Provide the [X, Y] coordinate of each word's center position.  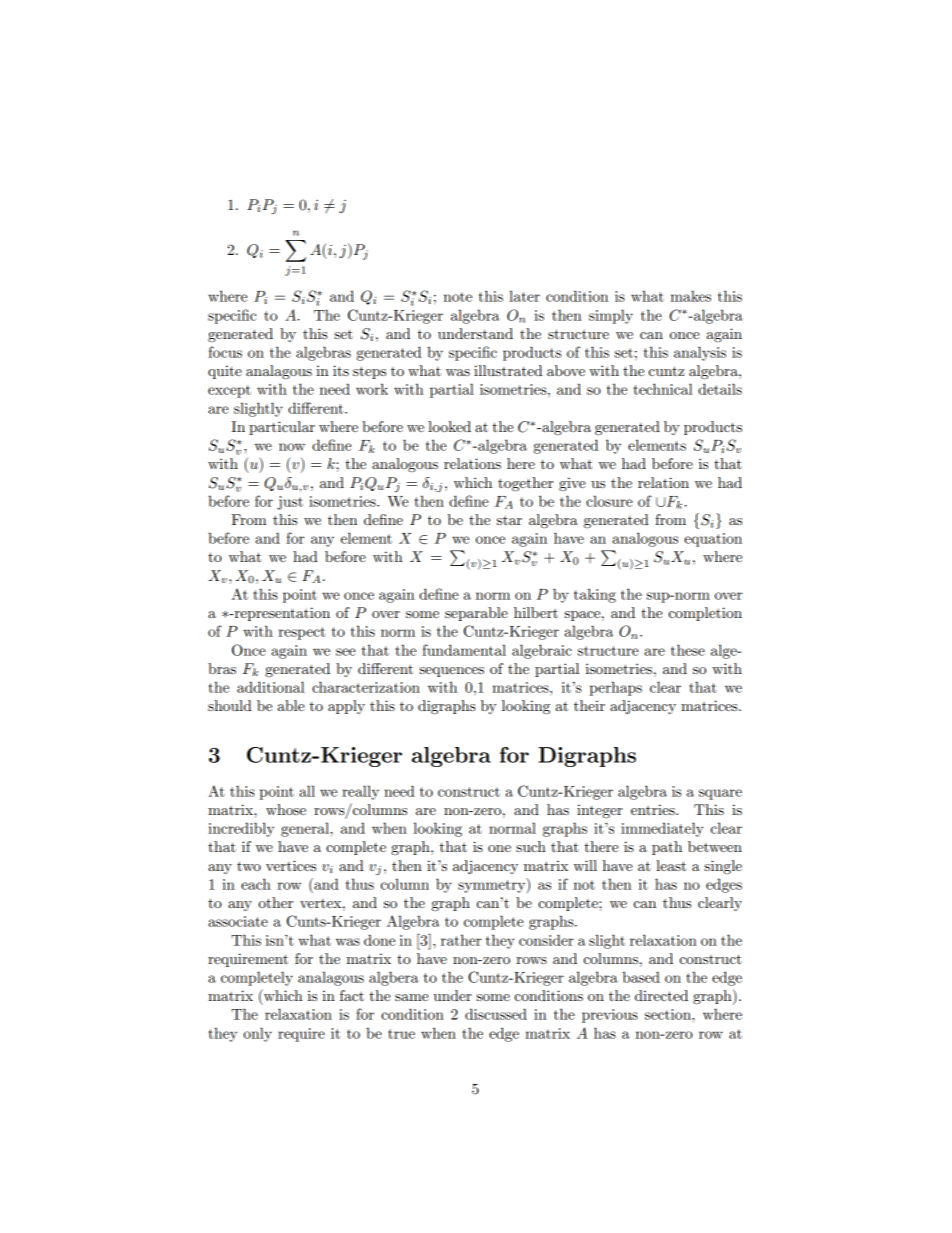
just [290, 503]
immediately [662, 829]
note [458, 297]
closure [609, 501]
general [306, 829]
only [257, 1034]
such [531, 846]
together [525, 484]
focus [225, 352]
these [688, 650]
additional [271, 687]
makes [691, 296]
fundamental [464, 650]
